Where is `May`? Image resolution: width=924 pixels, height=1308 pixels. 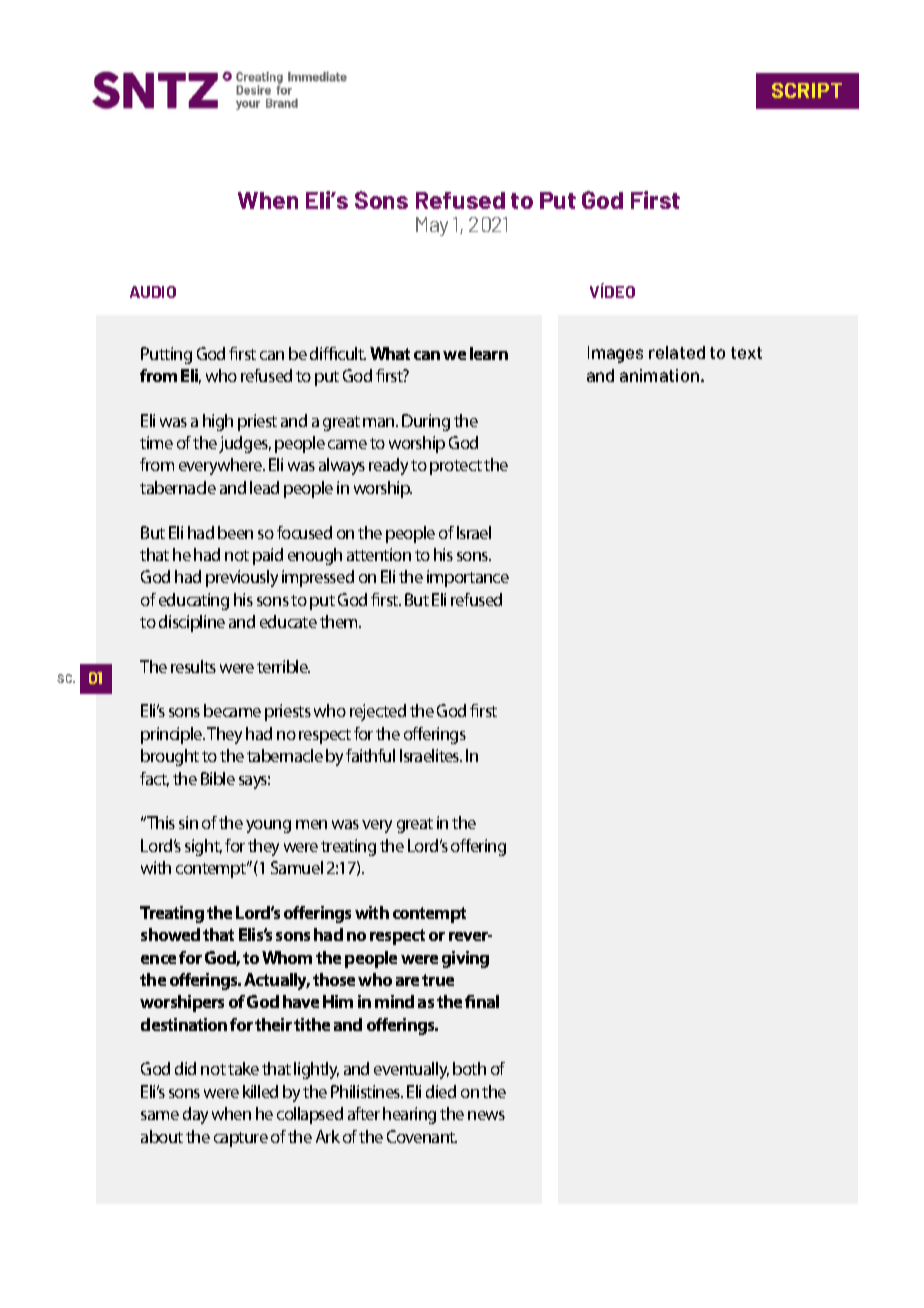
May is located at coordinates (432, 226).
